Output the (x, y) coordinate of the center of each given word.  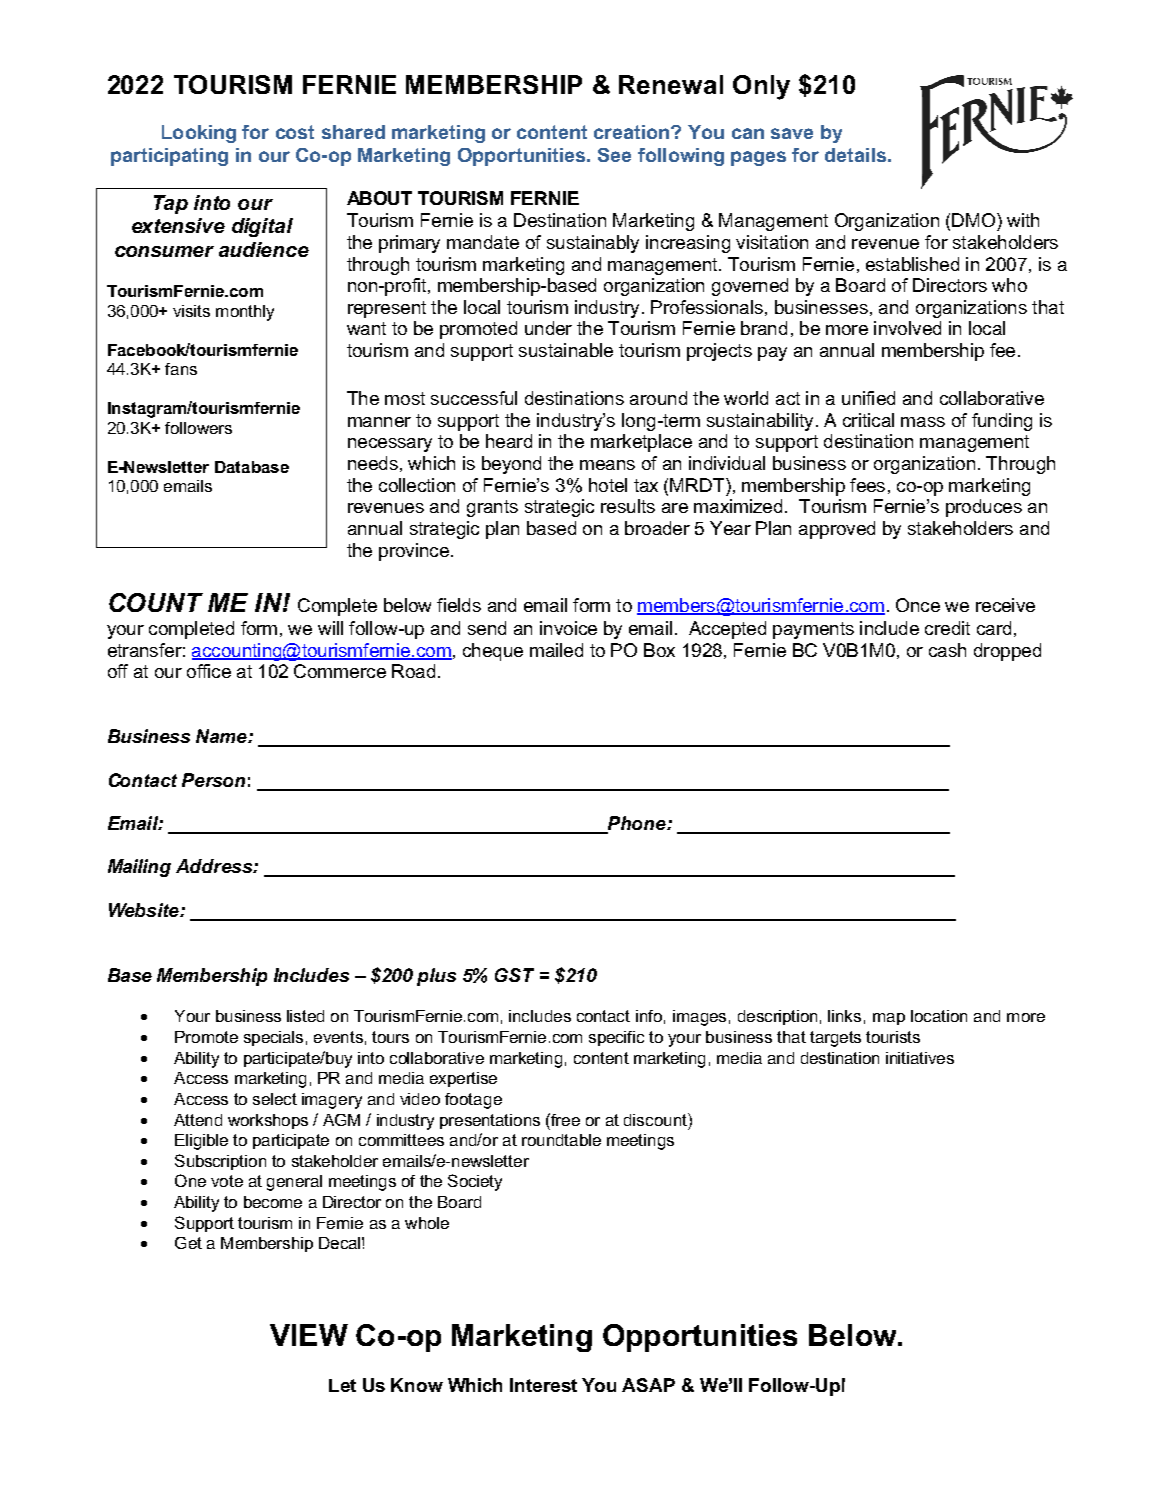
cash (947, 650)
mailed (556, 650)
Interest (543, 1385)
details (857, 155)
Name (222, 736)
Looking (199, 134)
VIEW (309, 1335)
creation (633, 132)
